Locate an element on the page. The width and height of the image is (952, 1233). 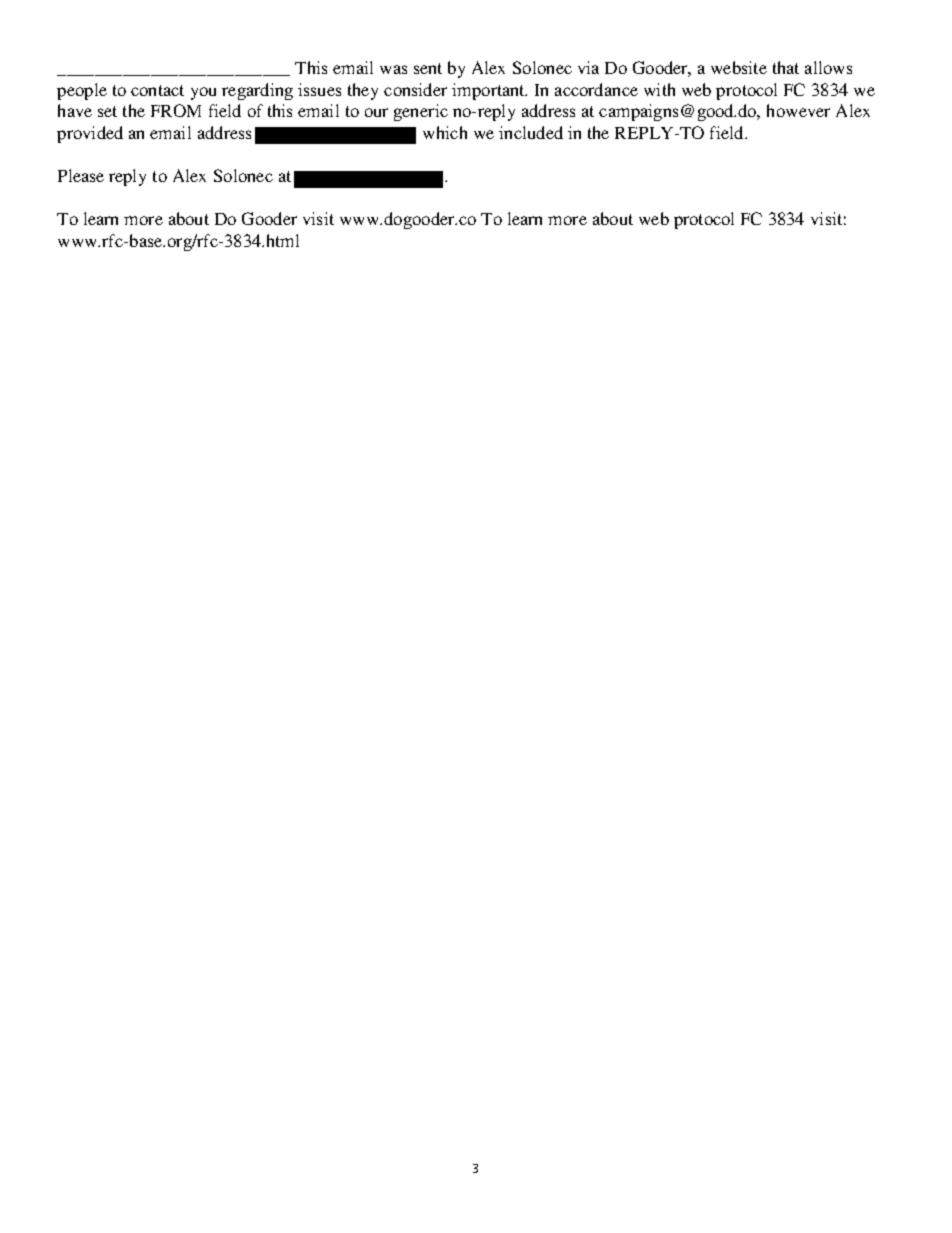
important is located at coordinates (489, 91).
